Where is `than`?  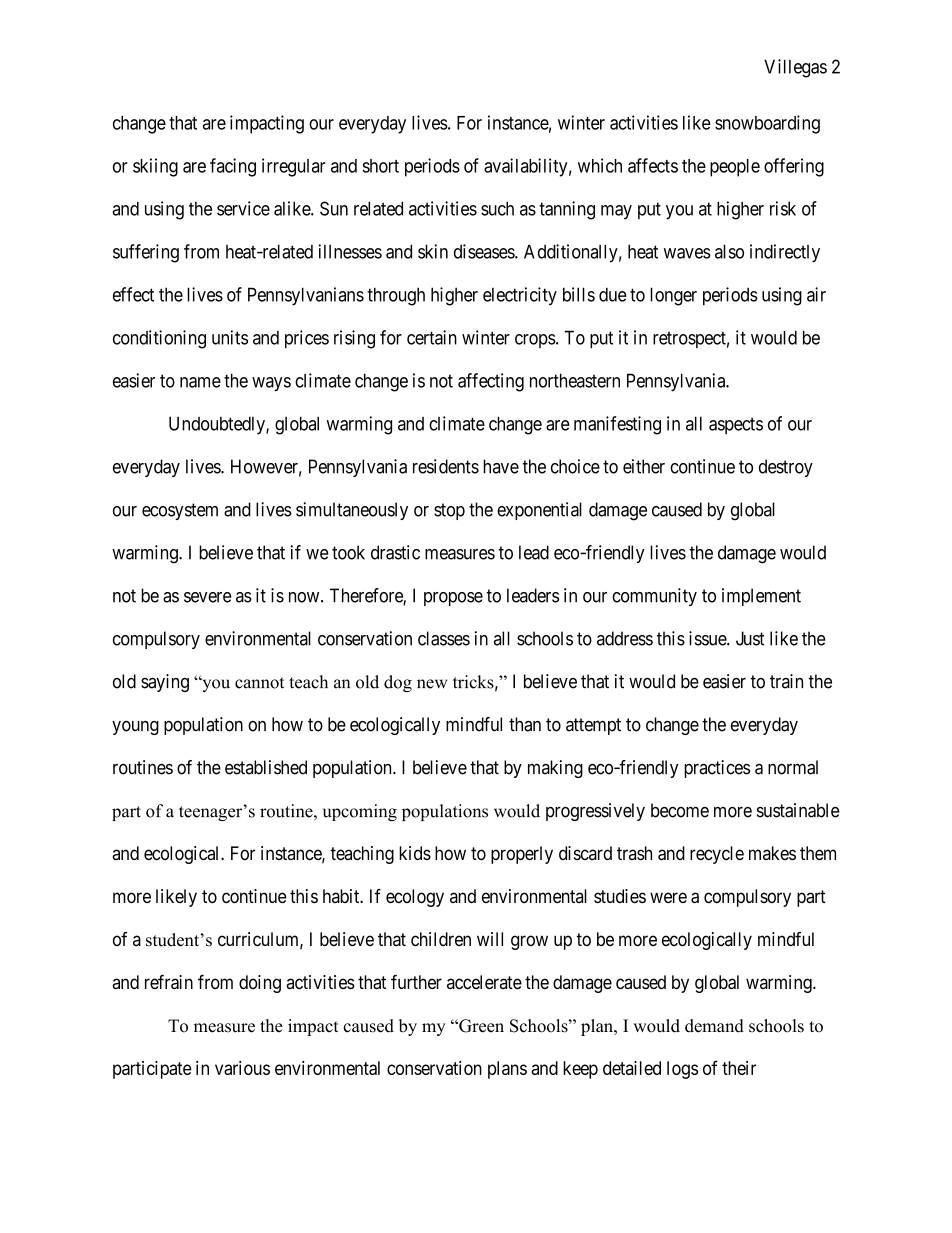 than is located at coordinates (525, 724).
